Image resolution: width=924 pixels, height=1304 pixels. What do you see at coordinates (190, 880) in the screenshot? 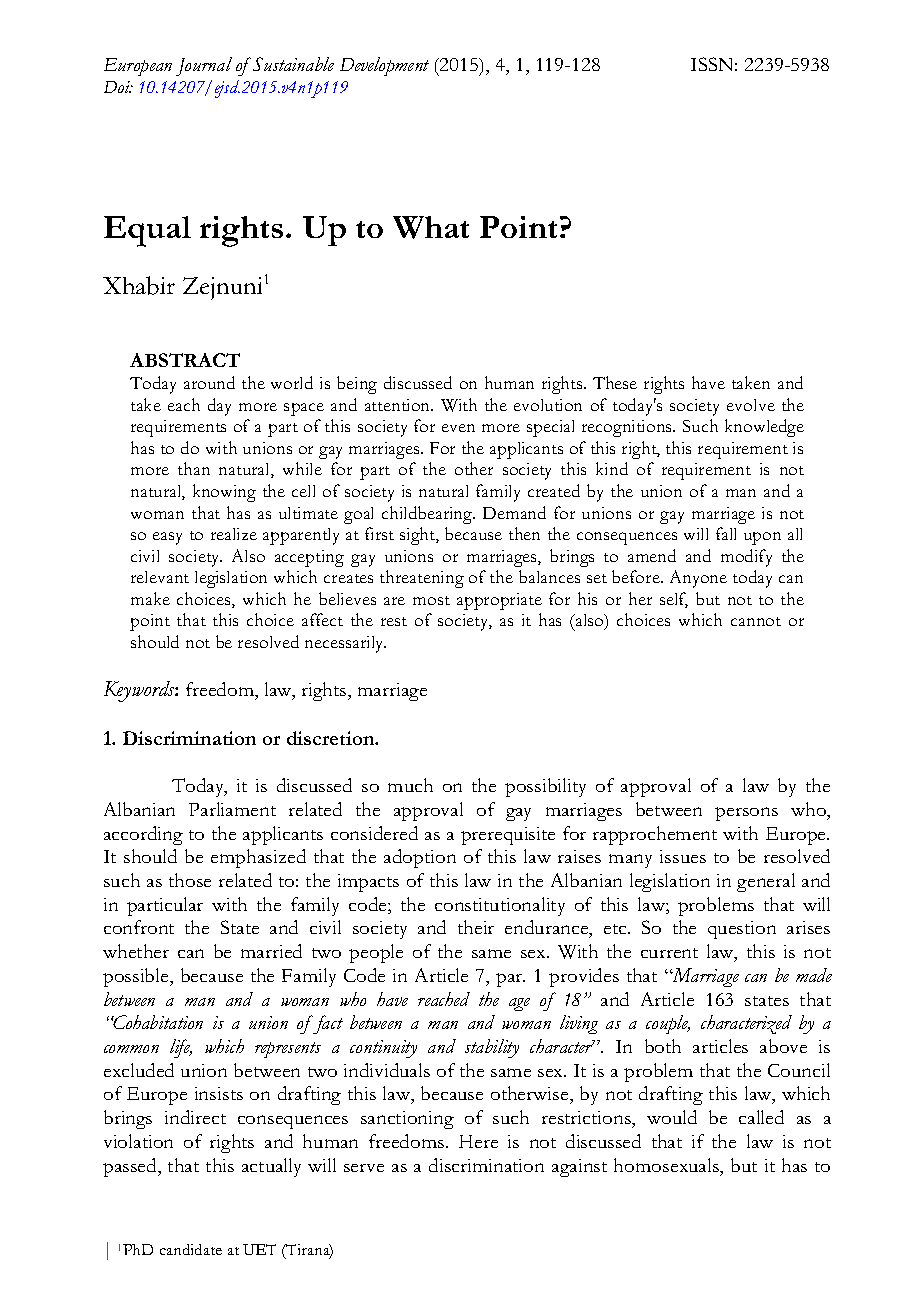
I see `those` at bounding box center [190, 880].
